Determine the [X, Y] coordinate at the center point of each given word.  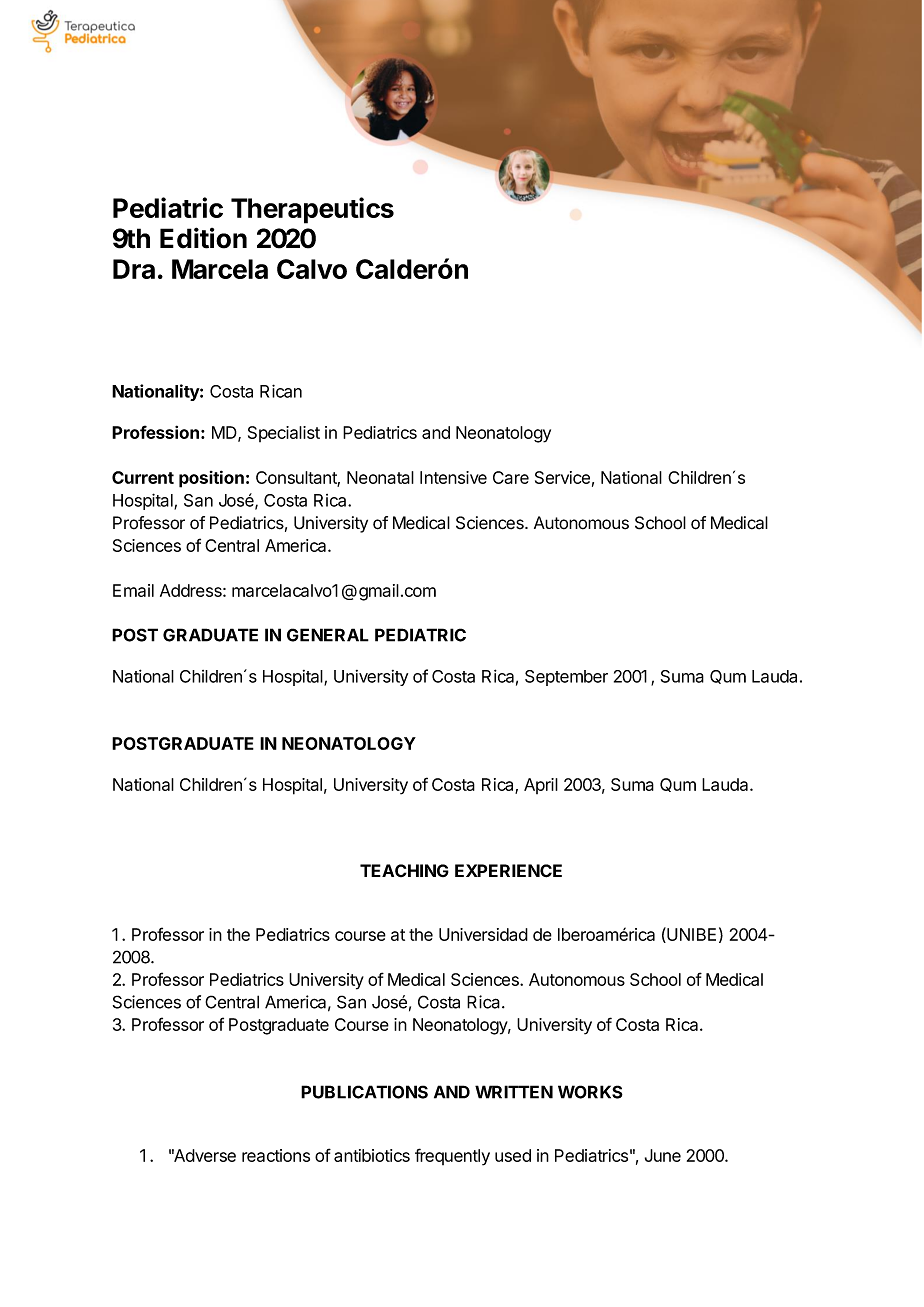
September [566, 678]
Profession [155, 432]
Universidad [483, 934]
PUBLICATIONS [364, 1092]
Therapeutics [312, 210]
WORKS [590, 1092]
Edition [203, 238]
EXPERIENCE [508, 871]
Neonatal [380, 477]
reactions [276, 1155]
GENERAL [328, 635]
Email [133, 590]
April [541, 786]
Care [511, 477]
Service [562, 477]
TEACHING [404, 870]
